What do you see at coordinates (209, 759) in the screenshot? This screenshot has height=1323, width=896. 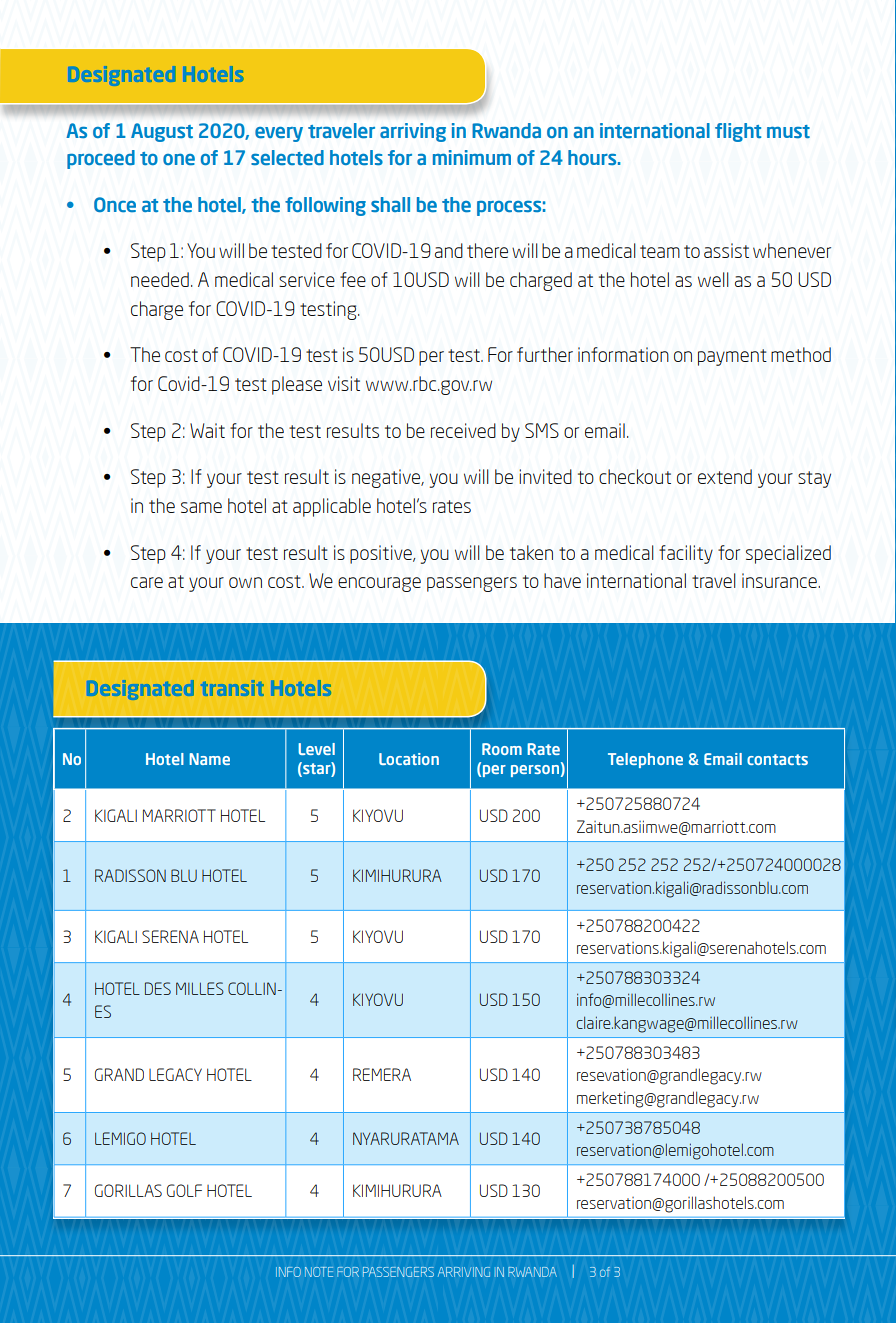 I see `Name` at bounding box center [209, 759].
